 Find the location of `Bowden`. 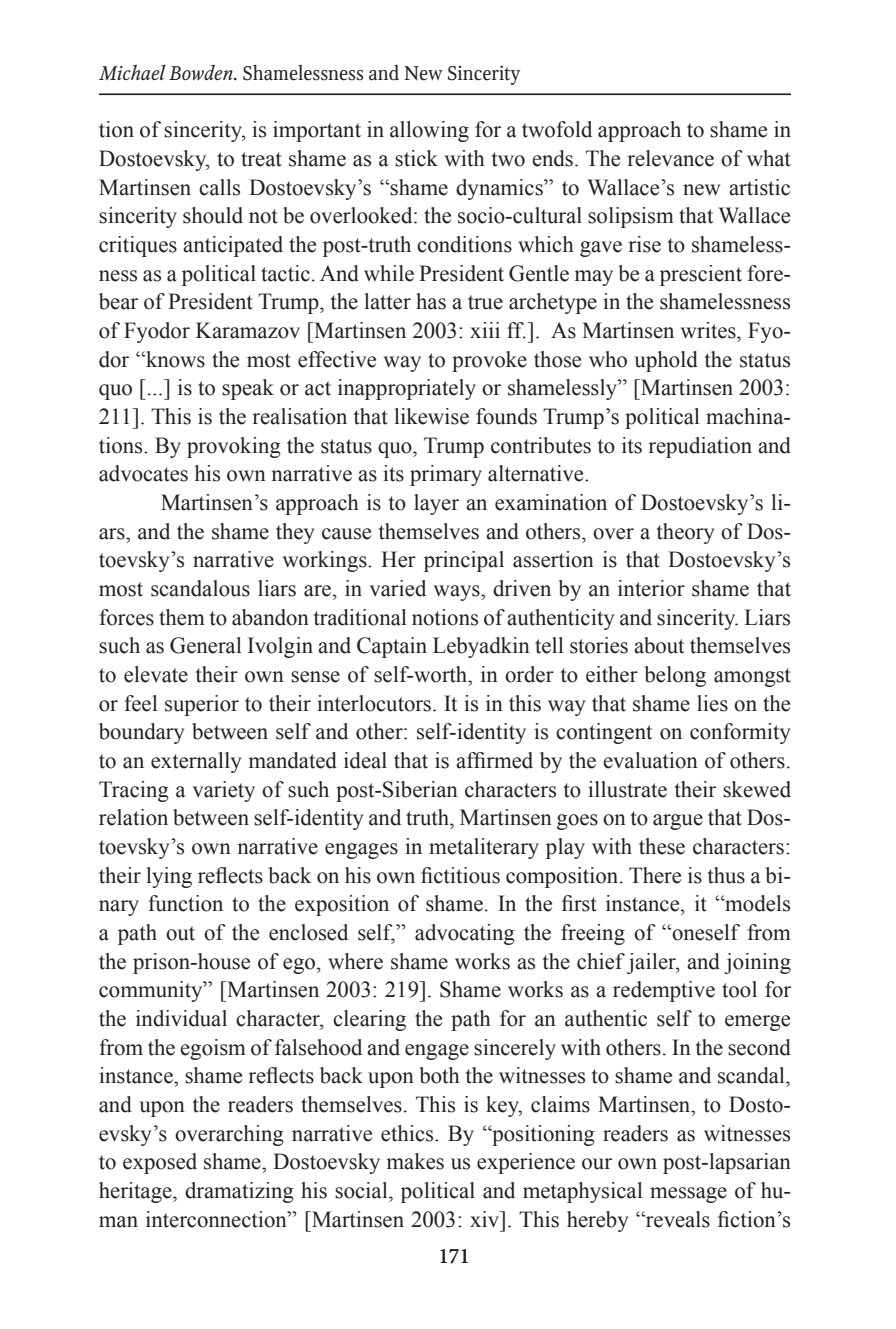

Bowden is located at coordinates (202, 72).
